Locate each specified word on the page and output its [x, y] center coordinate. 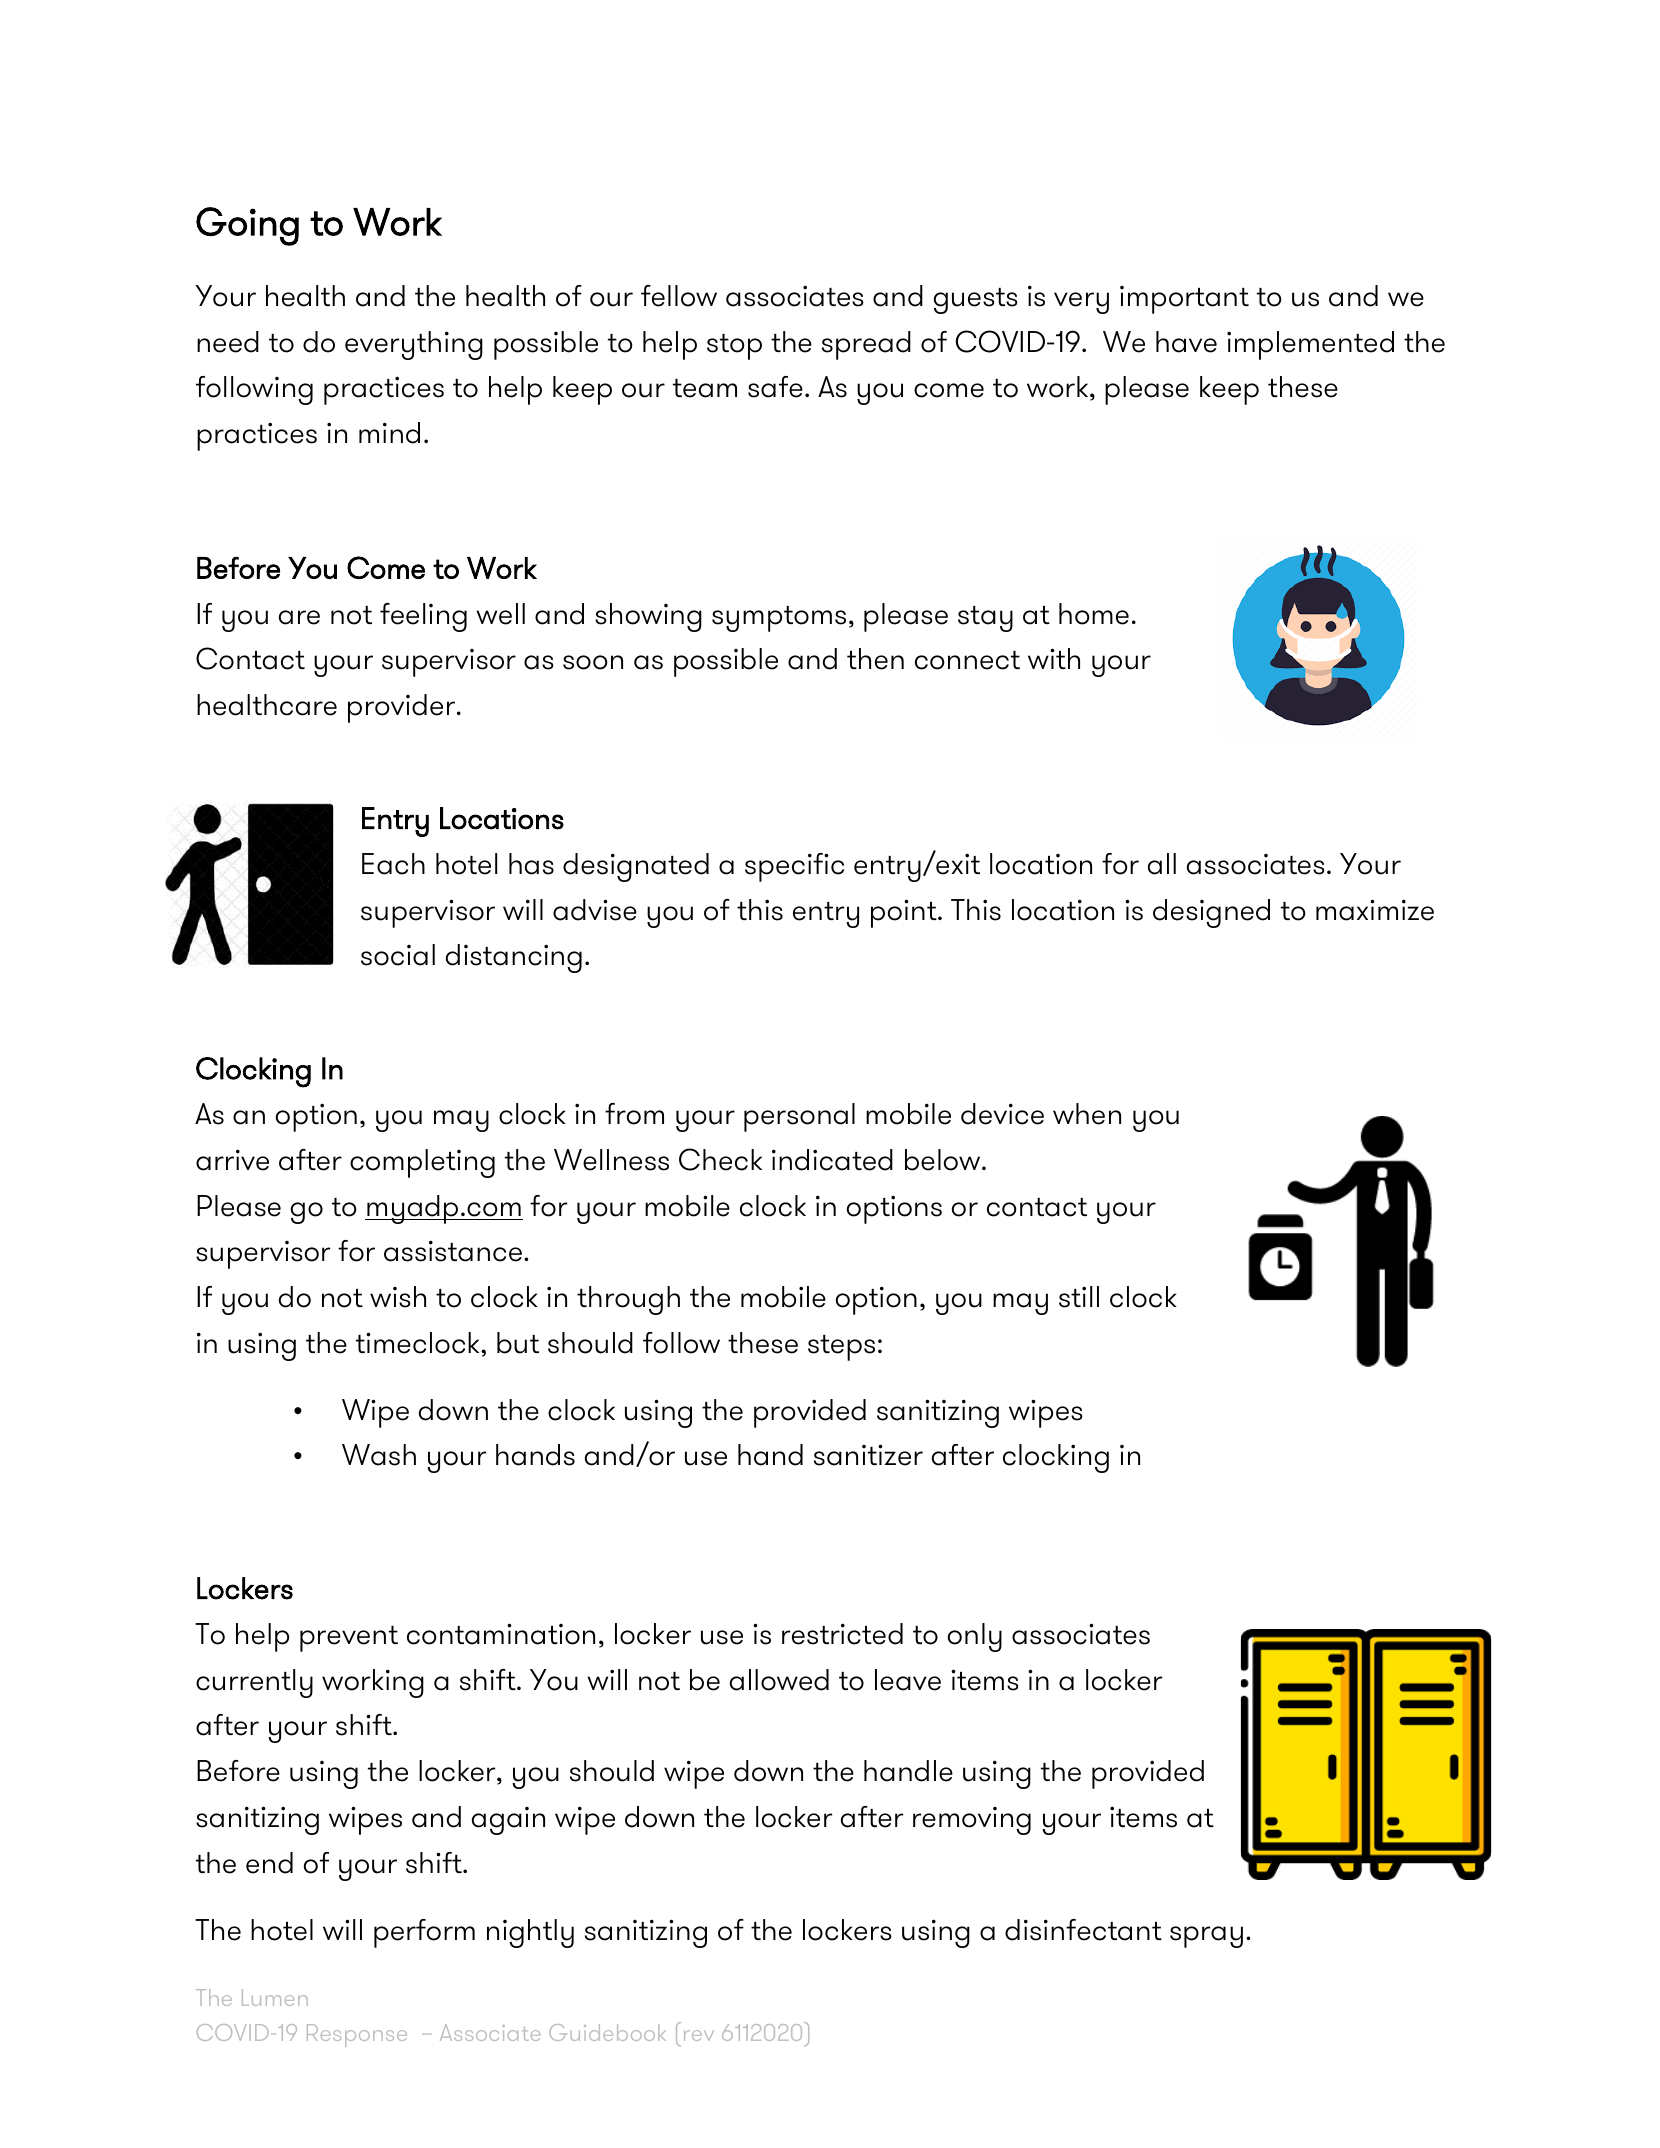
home [1094, 614]
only [975, 1637]
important [1184, 300]
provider [403, 708]
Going [247, 226]
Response [357, 2035]
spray [1206, 1937]
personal [799, 1117]
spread [866, 345]
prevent [349, 1639]
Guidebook [607, 2032]
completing [422, 1163]
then [875, 659]
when [1087, 1114]
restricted [842, 1634]
